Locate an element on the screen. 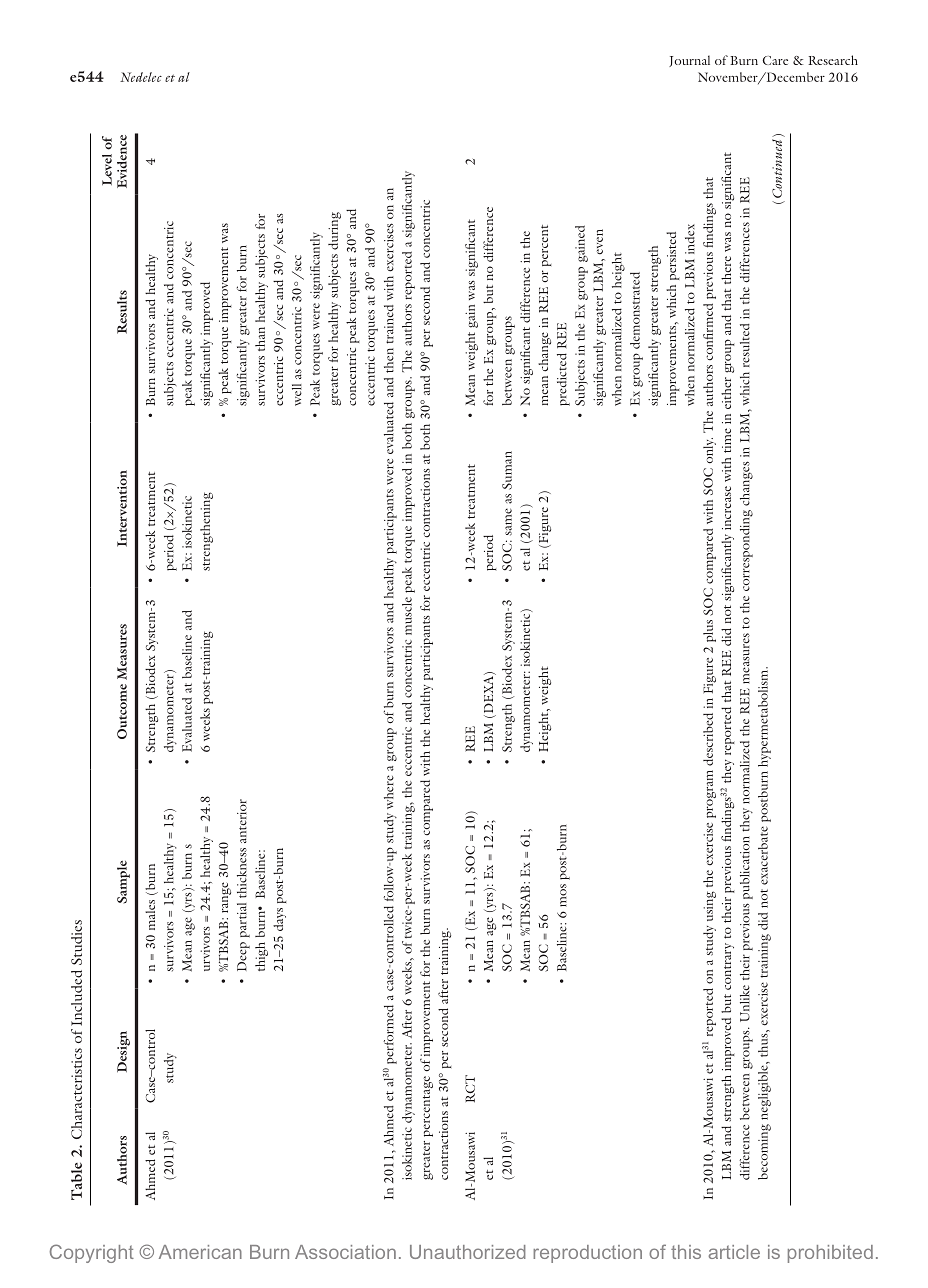 The width and height of the screenshot is (928, 1288). American is located at coordinates (200, 1252).
